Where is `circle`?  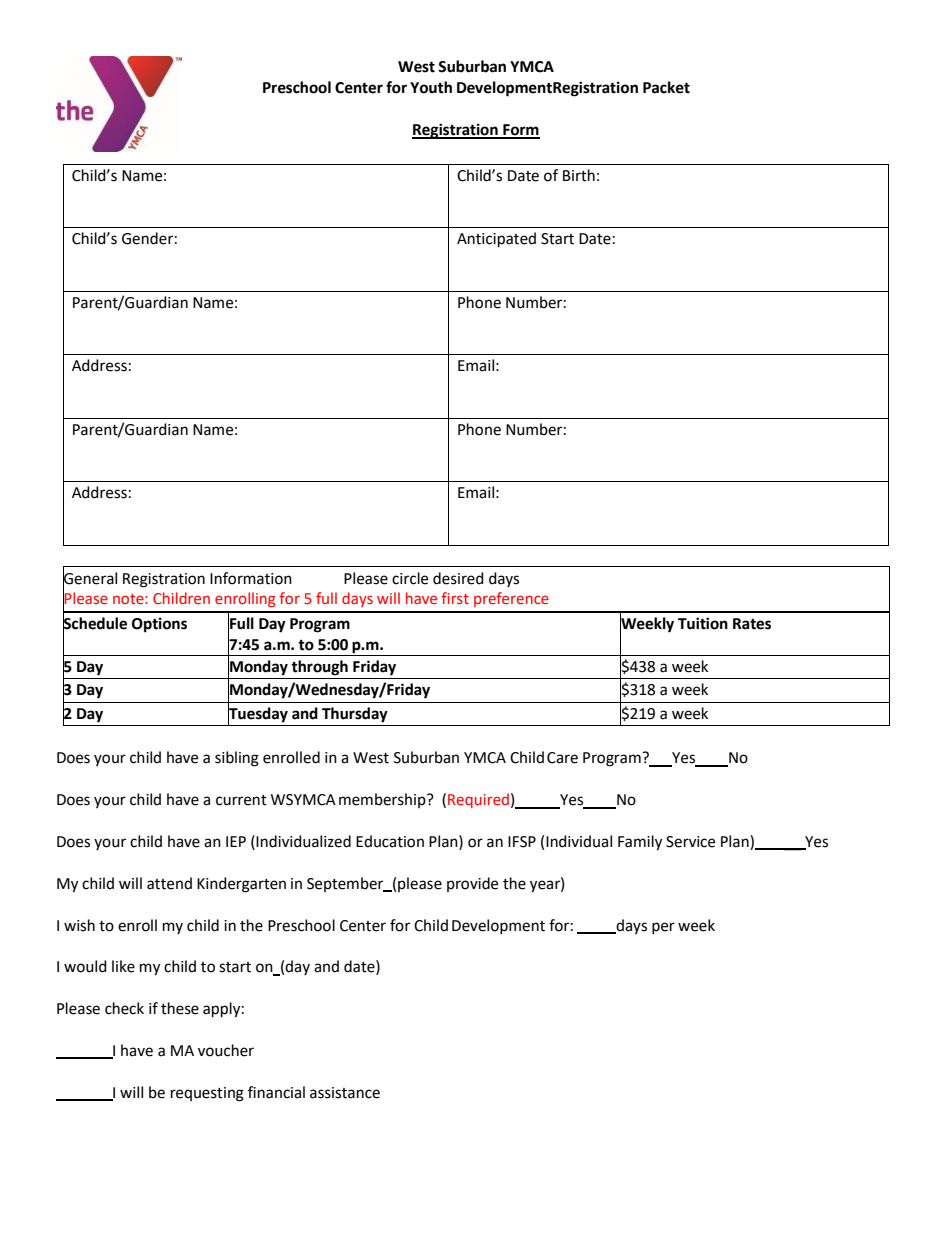 circle is located at coordinates (410, 578).
